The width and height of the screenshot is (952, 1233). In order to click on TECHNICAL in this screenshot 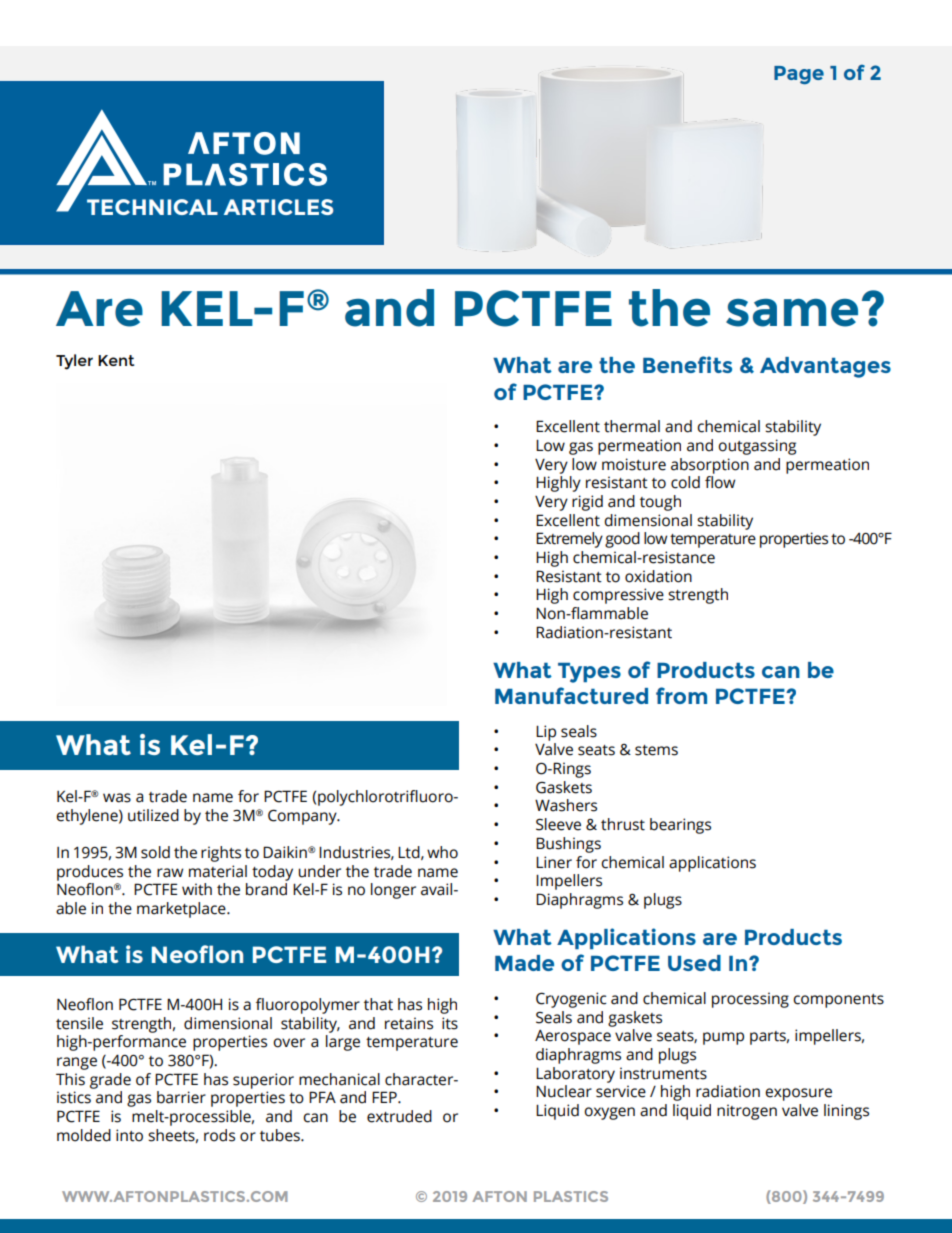, I will do `click(152, 207)`.
